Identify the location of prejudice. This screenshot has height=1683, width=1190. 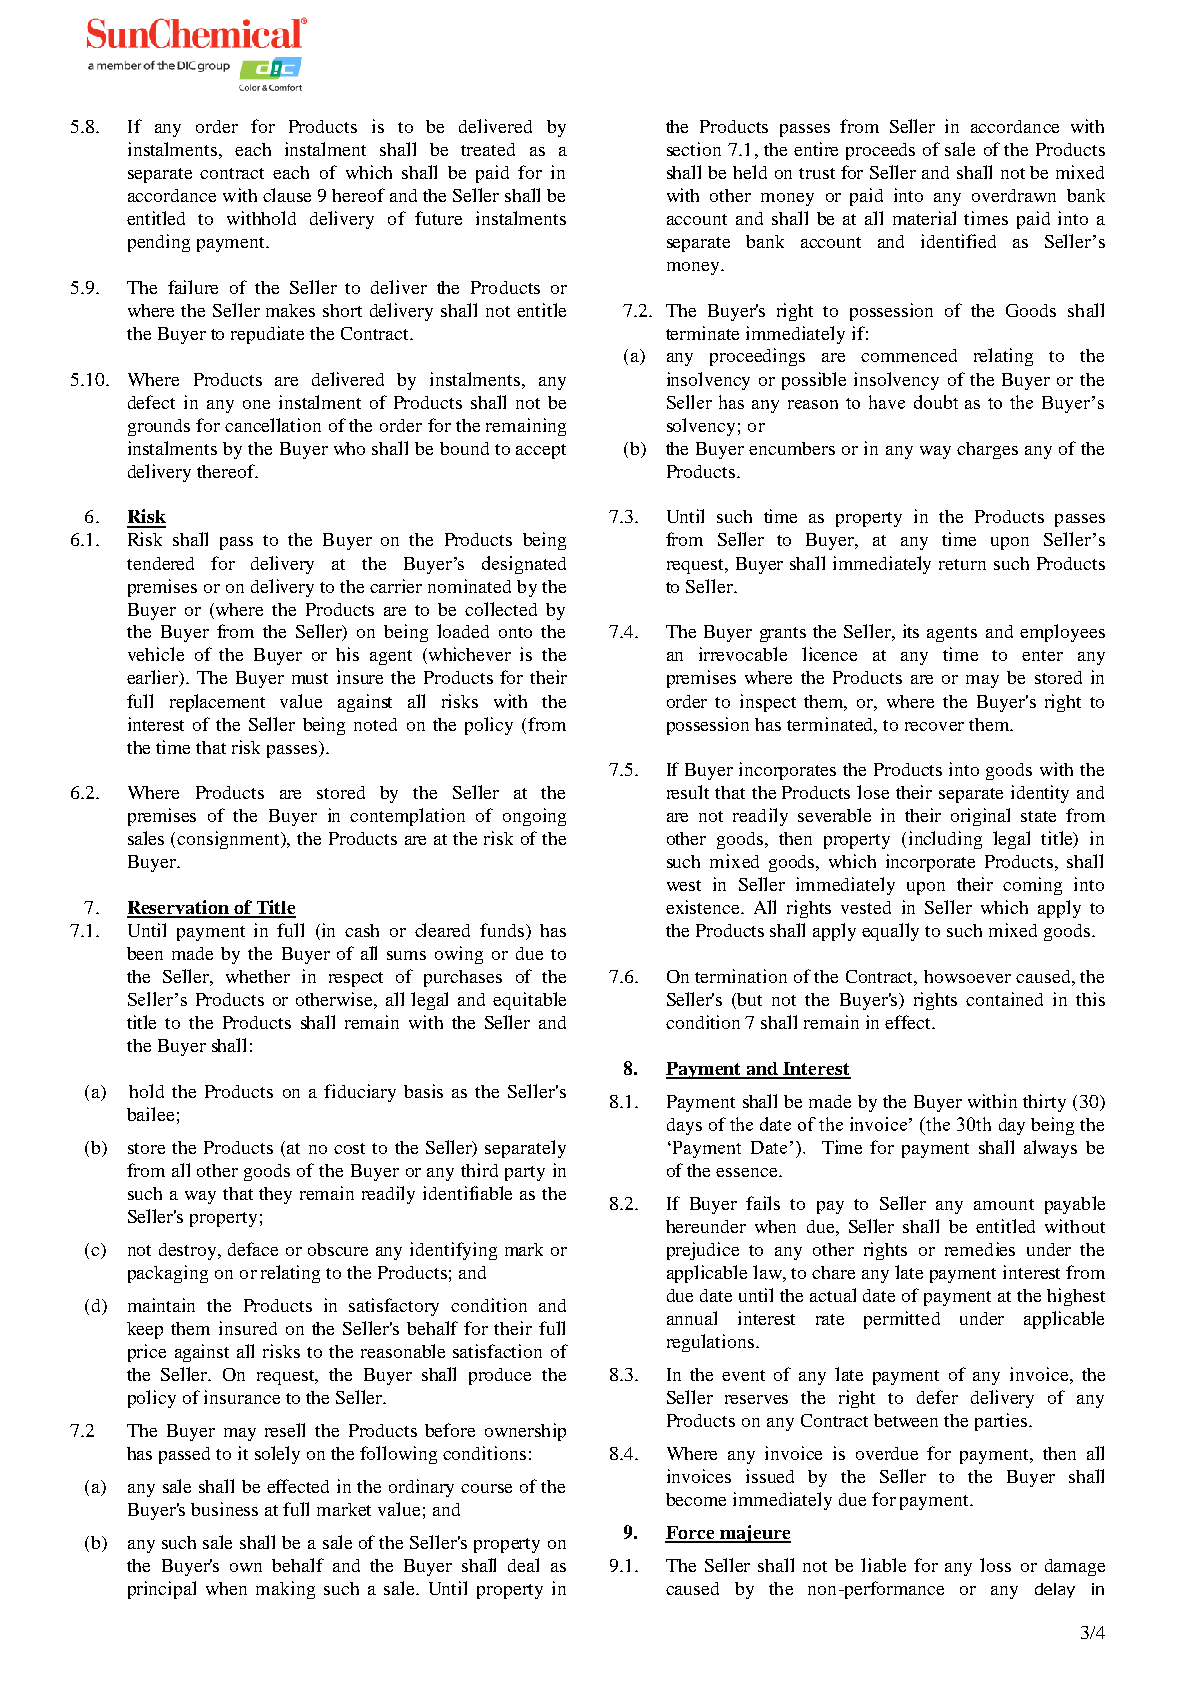
(703, 1251).
